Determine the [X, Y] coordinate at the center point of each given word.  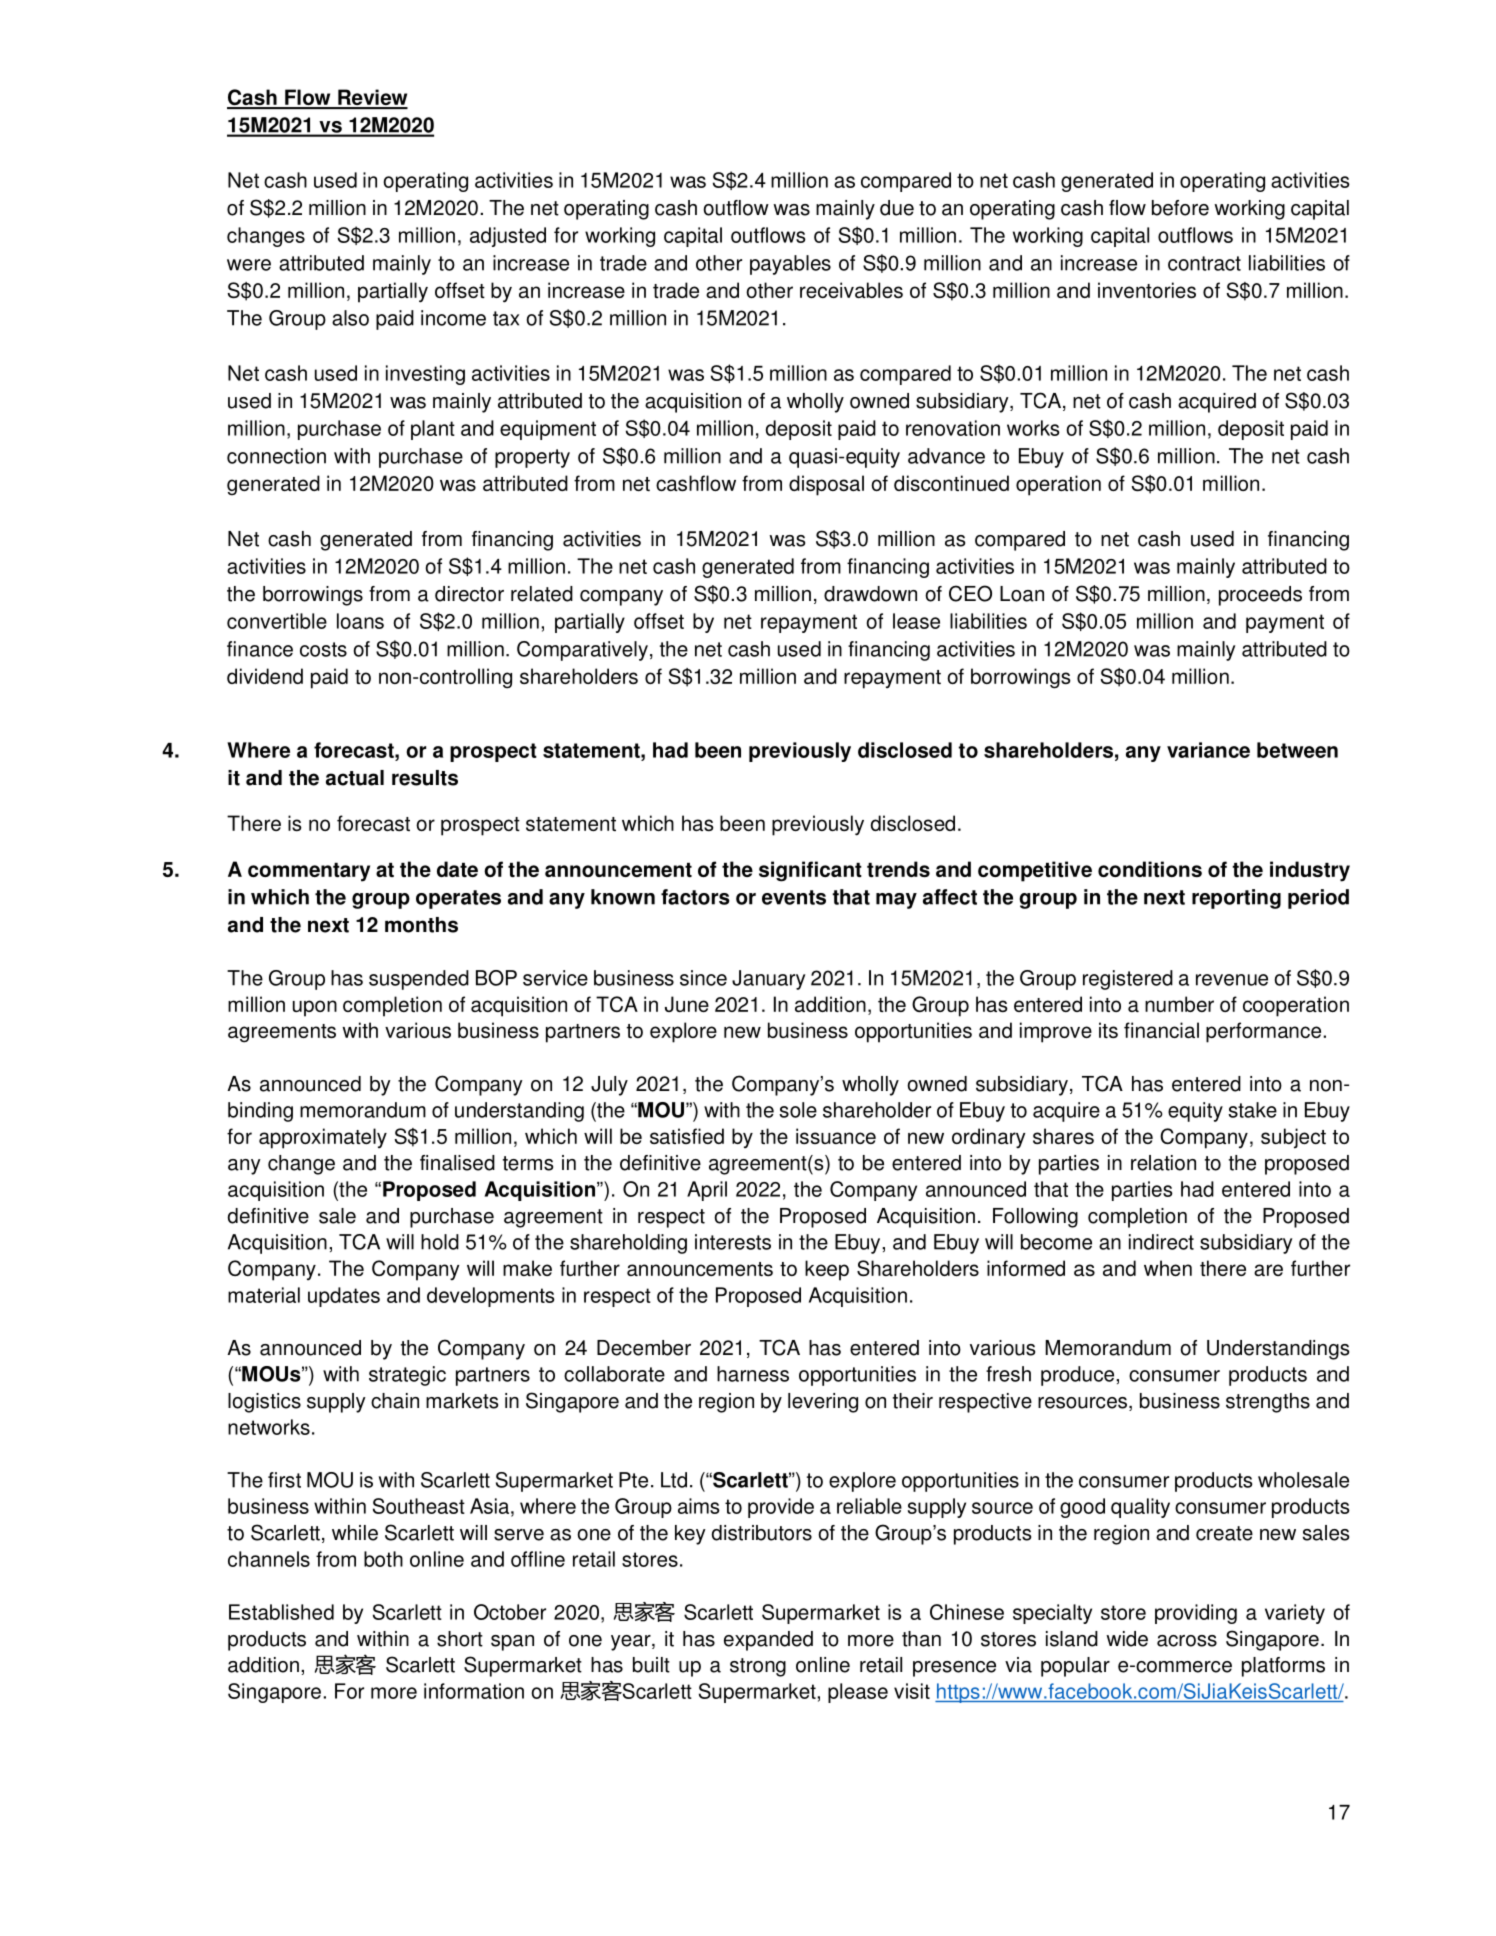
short [460, 1639]
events [794, 897]
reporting [1236, 899]
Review [372, 98]
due [897, 208]
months [421, 925]
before [1180, 208]
